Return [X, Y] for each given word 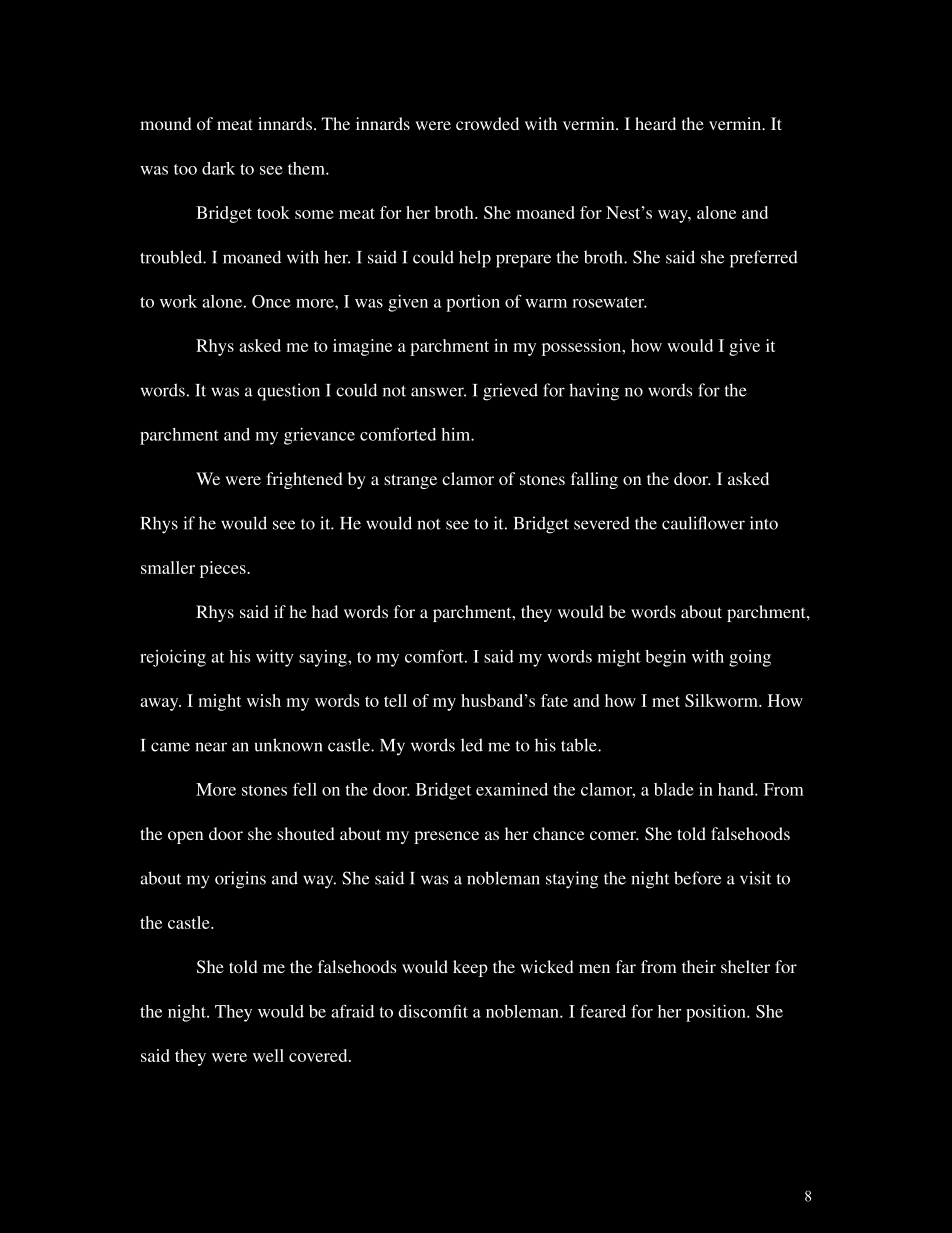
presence [446, 837]
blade [674, 789]
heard [655, 123]
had [325, 611]
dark [218, 168]
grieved [510, 392]
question [288, 392]
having [594, 392]
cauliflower [703, 523]
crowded [487, 123]
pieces [224, 569]
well [268, 1055]
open [185, 837]
